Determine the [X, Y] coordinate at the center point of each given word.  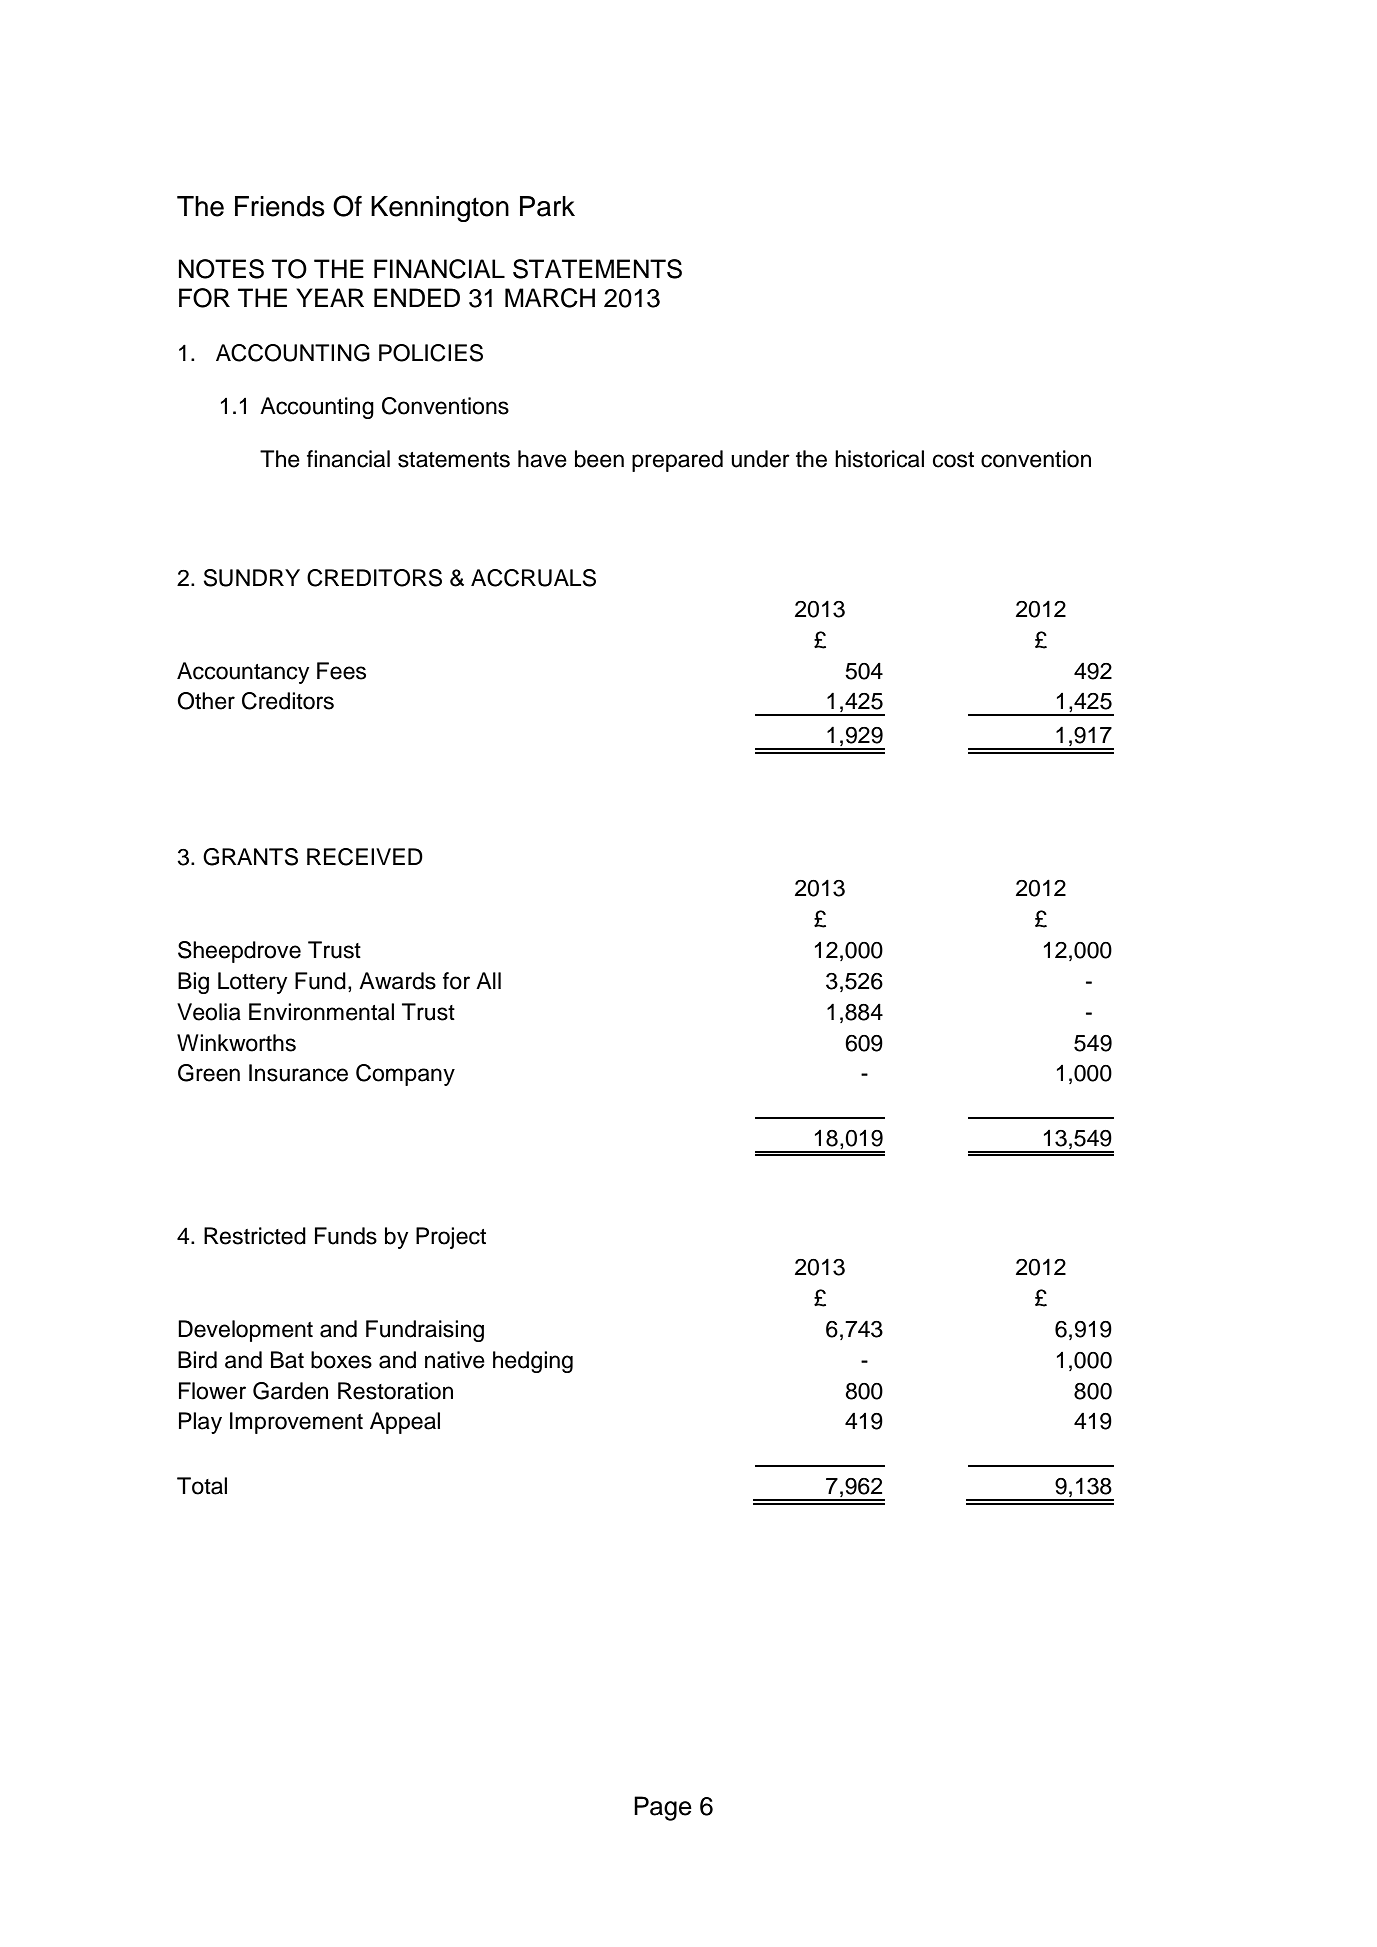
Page [663, 1808]
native [455, 1360]
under [760, 459]
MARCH [550, 298]
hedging [533, 1362]
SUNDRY [251, 578]
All [488, 980]
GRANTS [250, 857]
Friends [280, 206]
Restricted [255, 1236]
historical [879, 459]
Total [202, 1486]
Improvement [296, 1423]
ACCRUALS [533, 578]
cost [953, 460]
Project [451, 1238]
